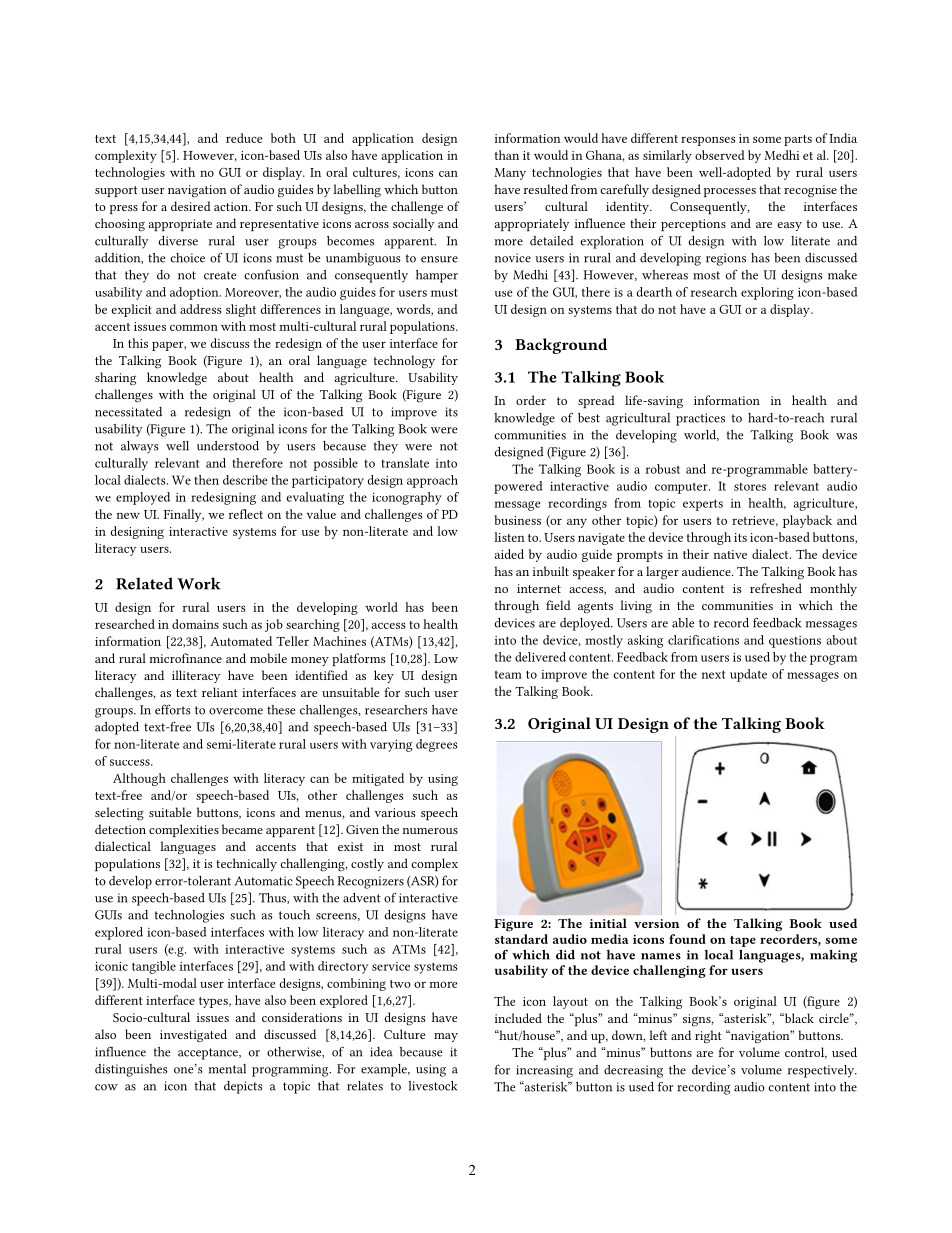  Describe the element at coordinates (206, 480) in the document. I see `then` at that location.
